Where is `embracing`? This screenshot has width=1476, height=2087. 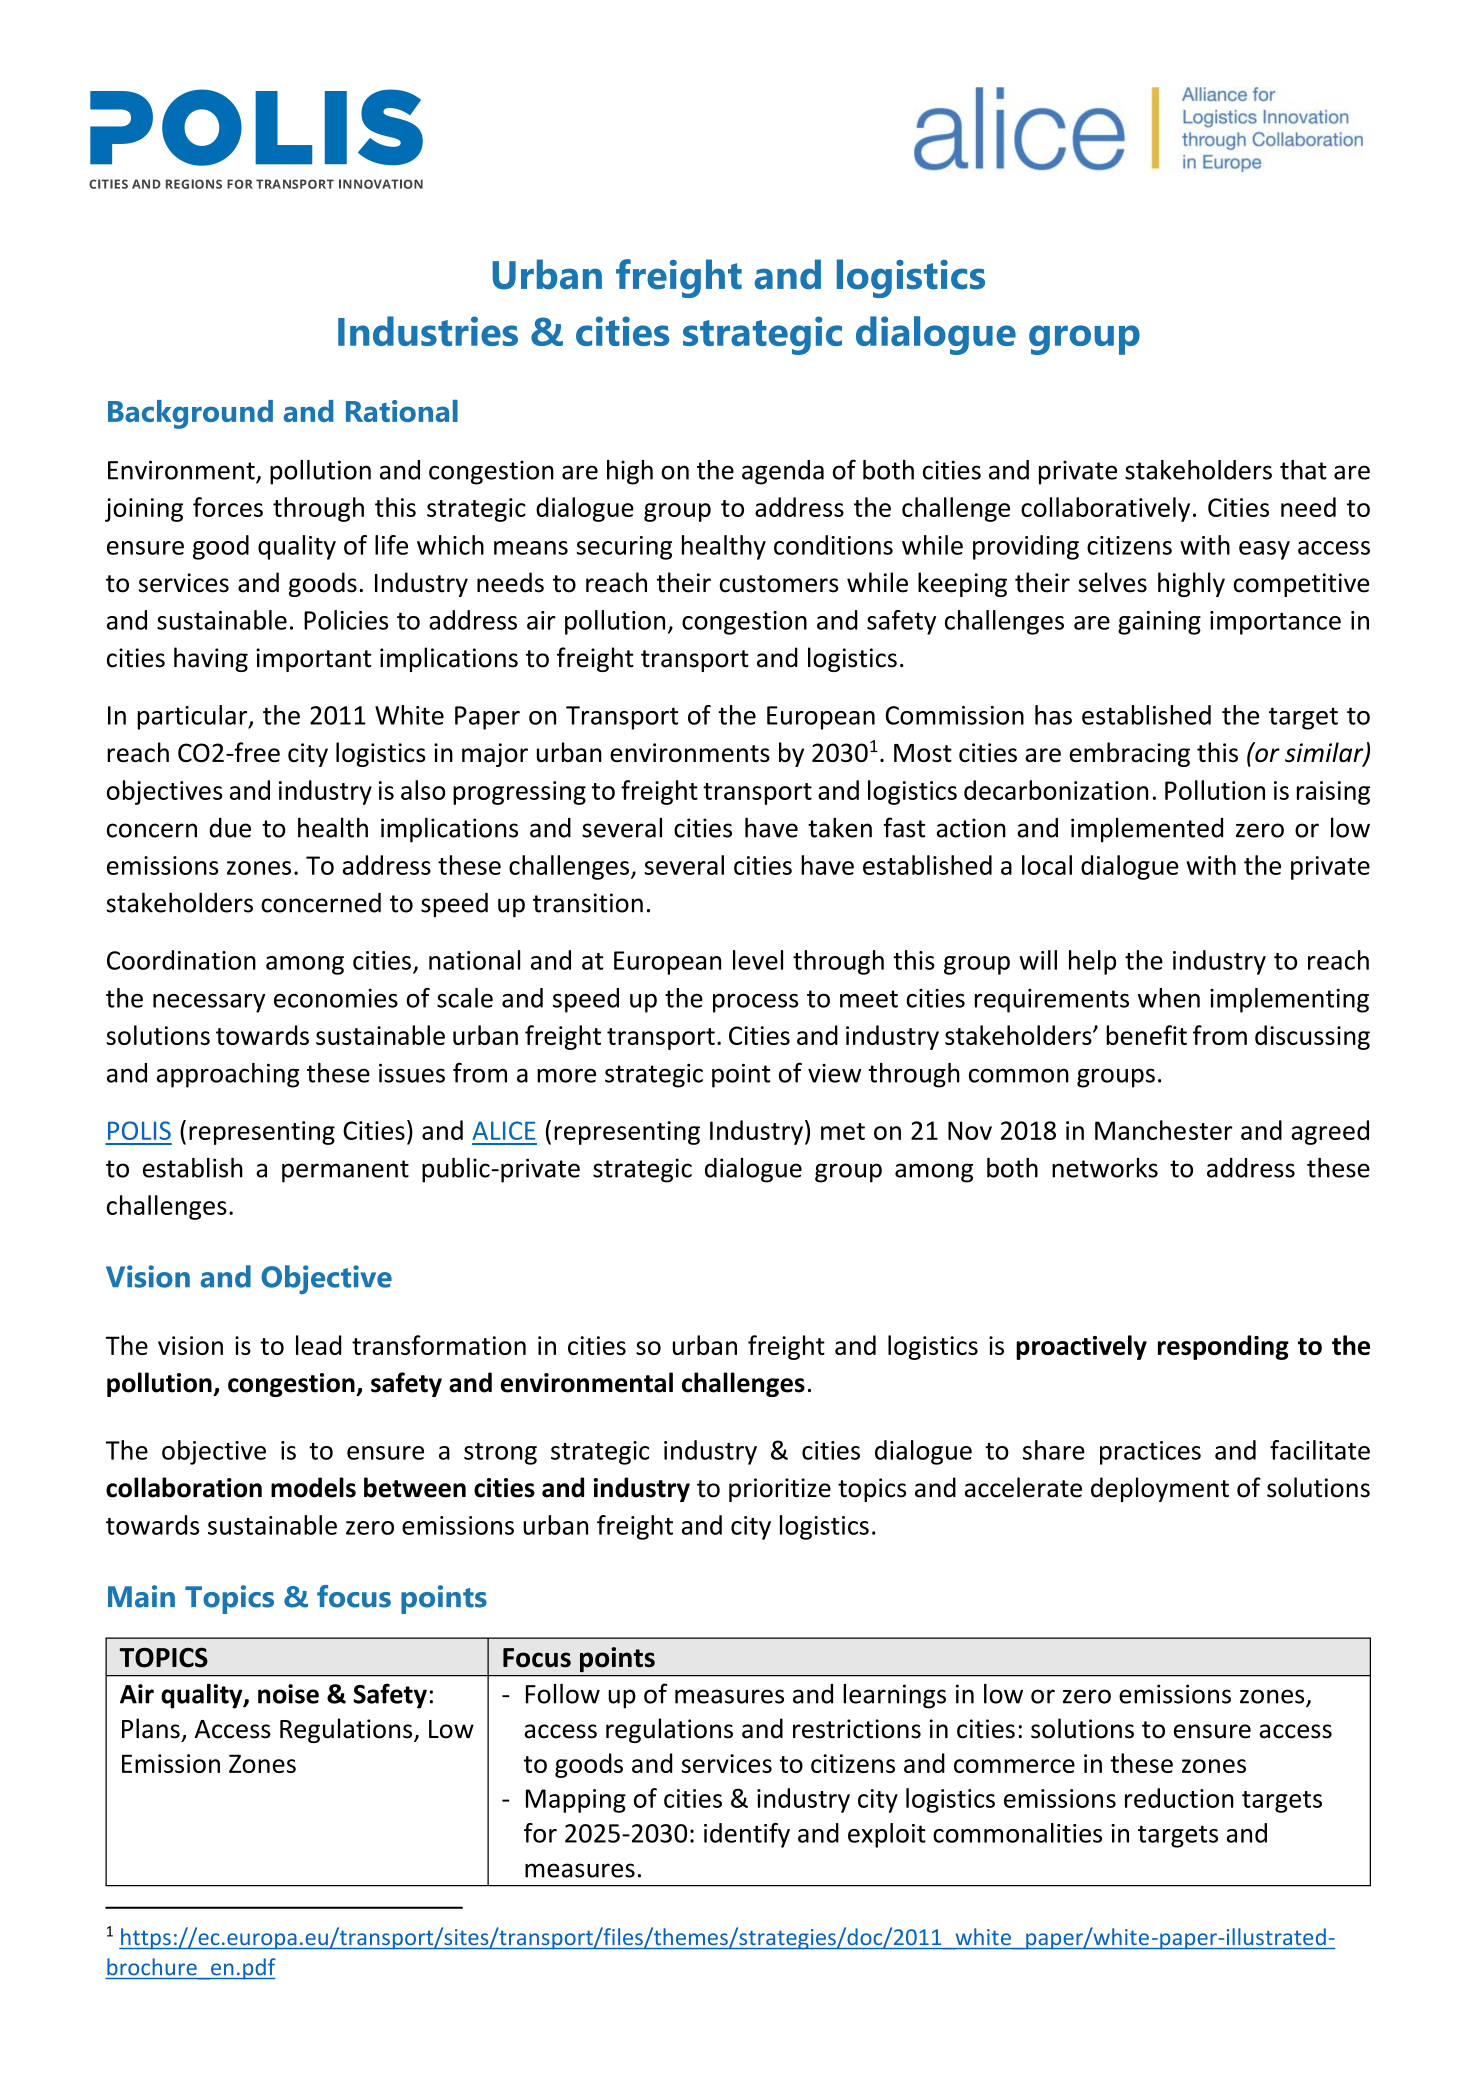 embracing is located at coordinates (1129, 754).
